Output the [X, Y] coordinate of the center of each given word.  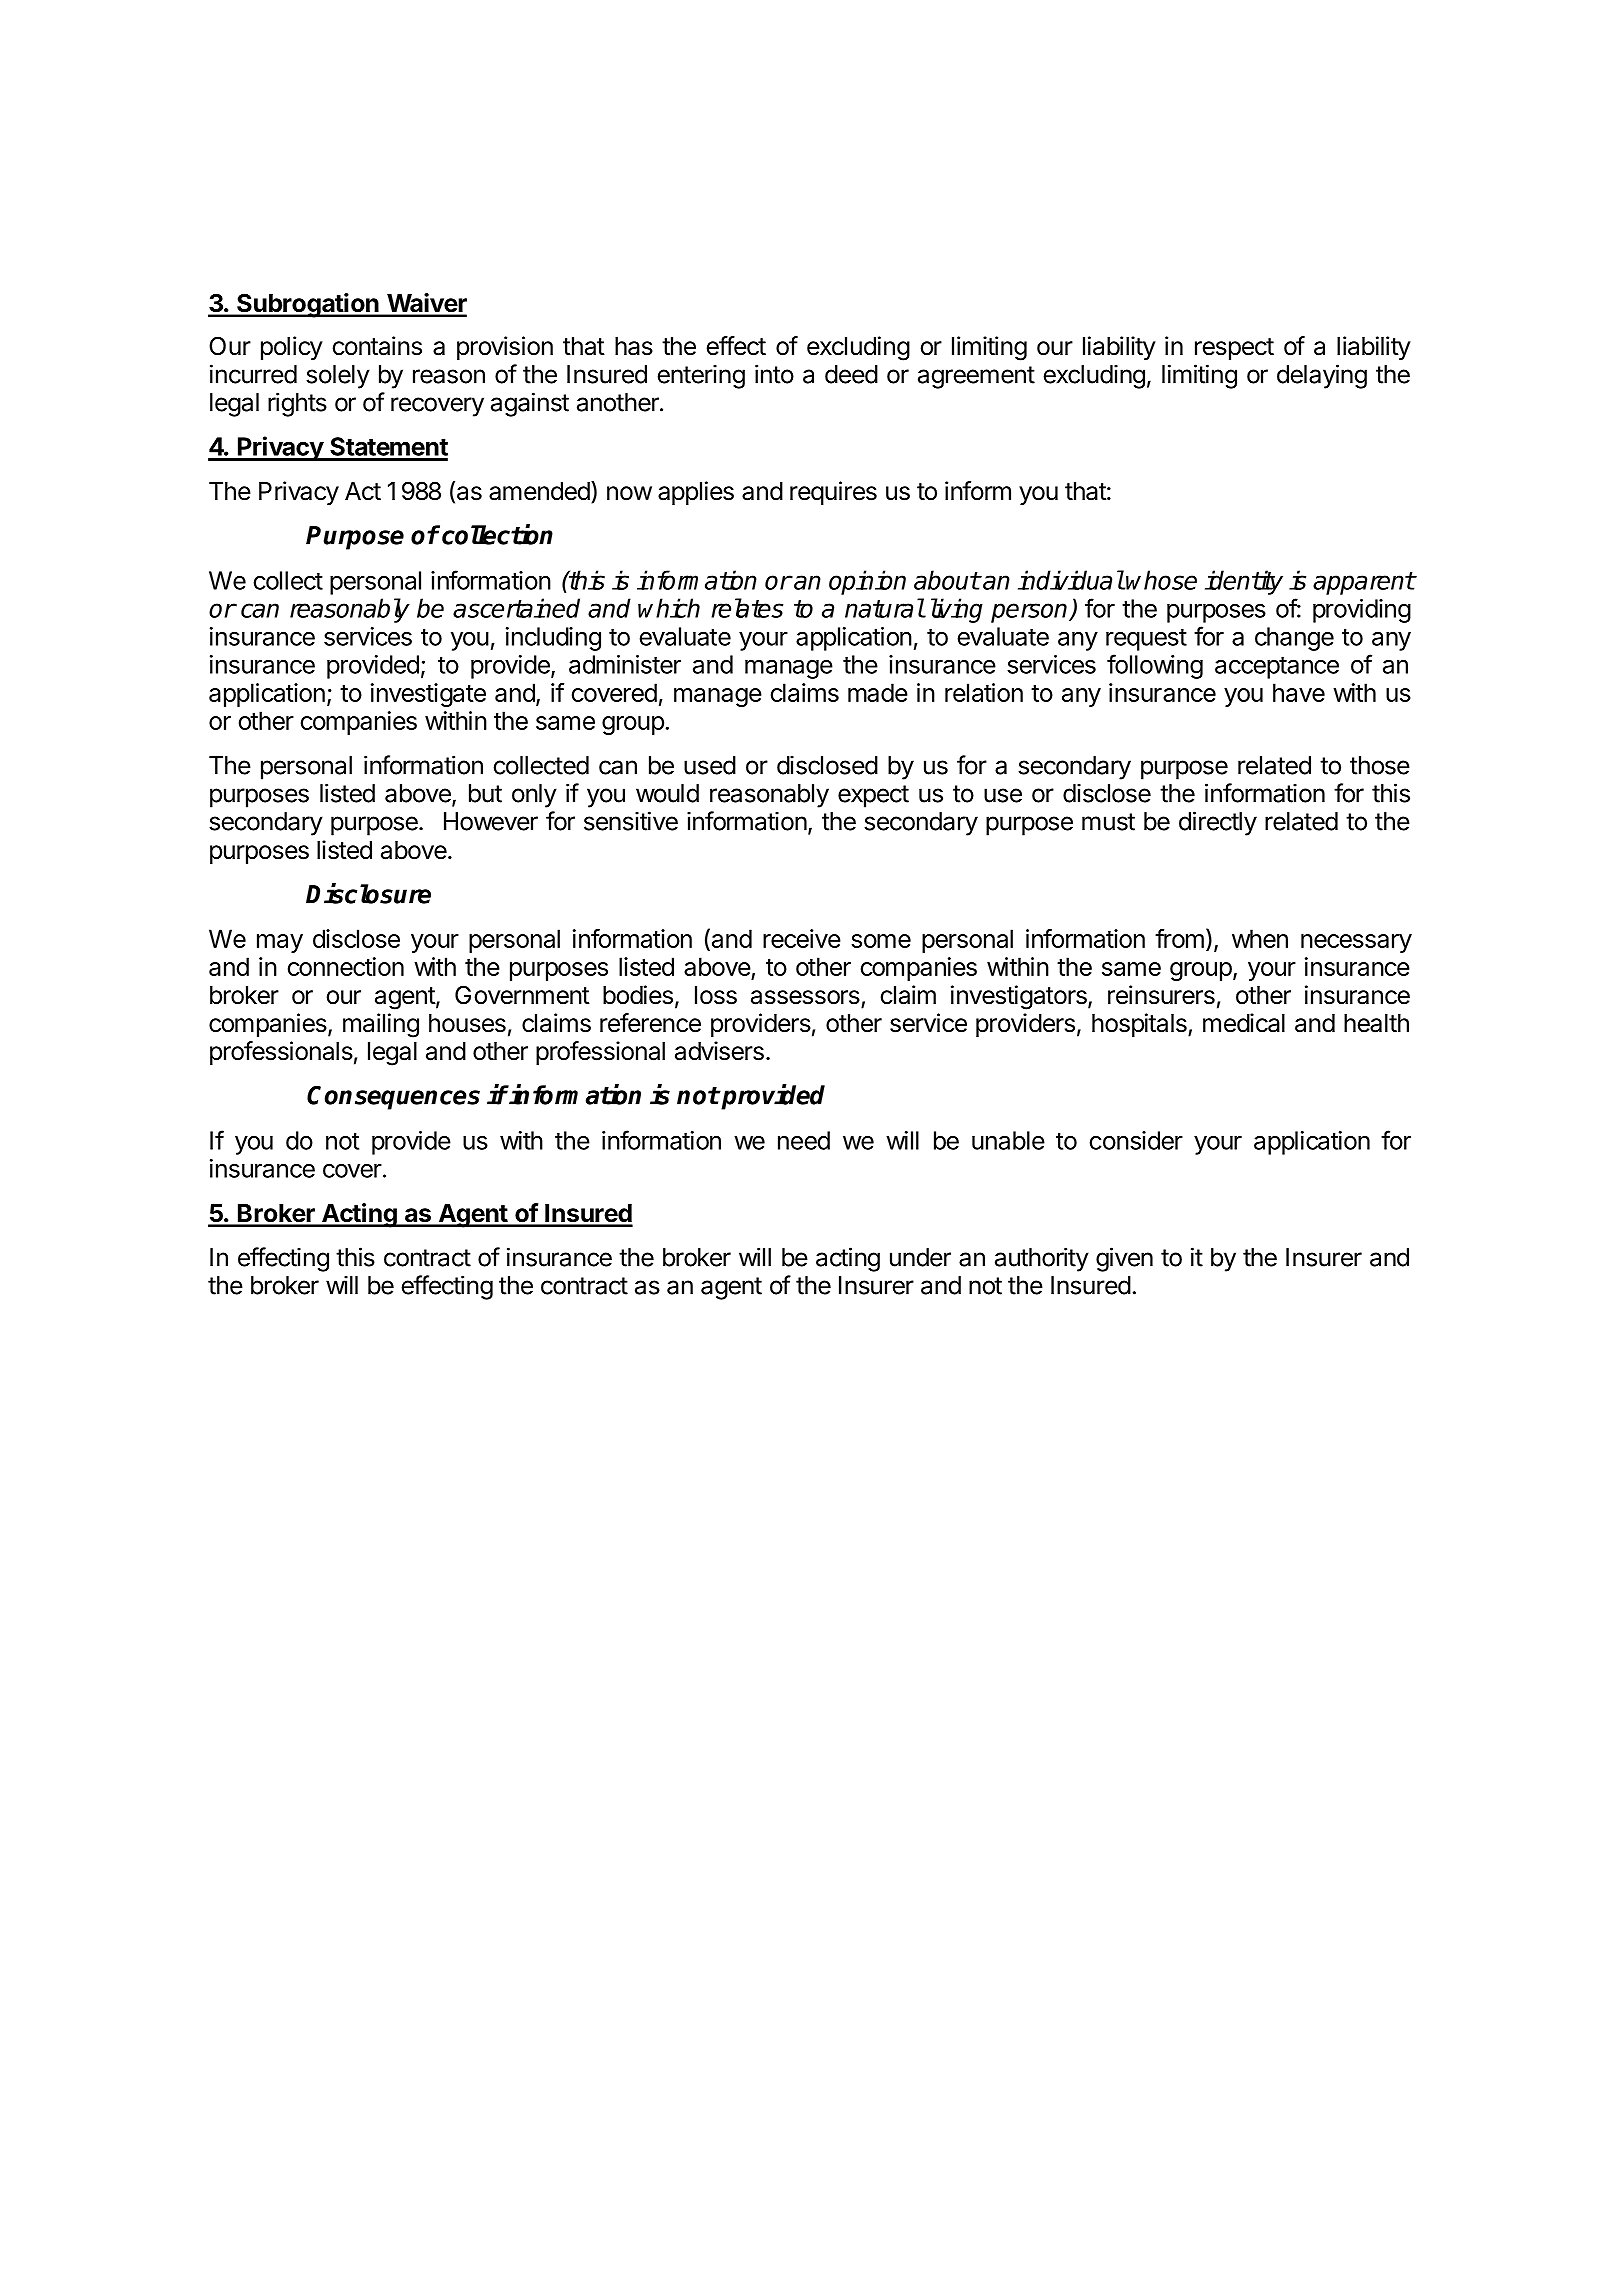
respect [1234, 349]
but [485, 793]
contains [377, 346]
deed [851, 374]
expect [873, 796]
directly [1218, 823]
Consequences [393, 1098]
